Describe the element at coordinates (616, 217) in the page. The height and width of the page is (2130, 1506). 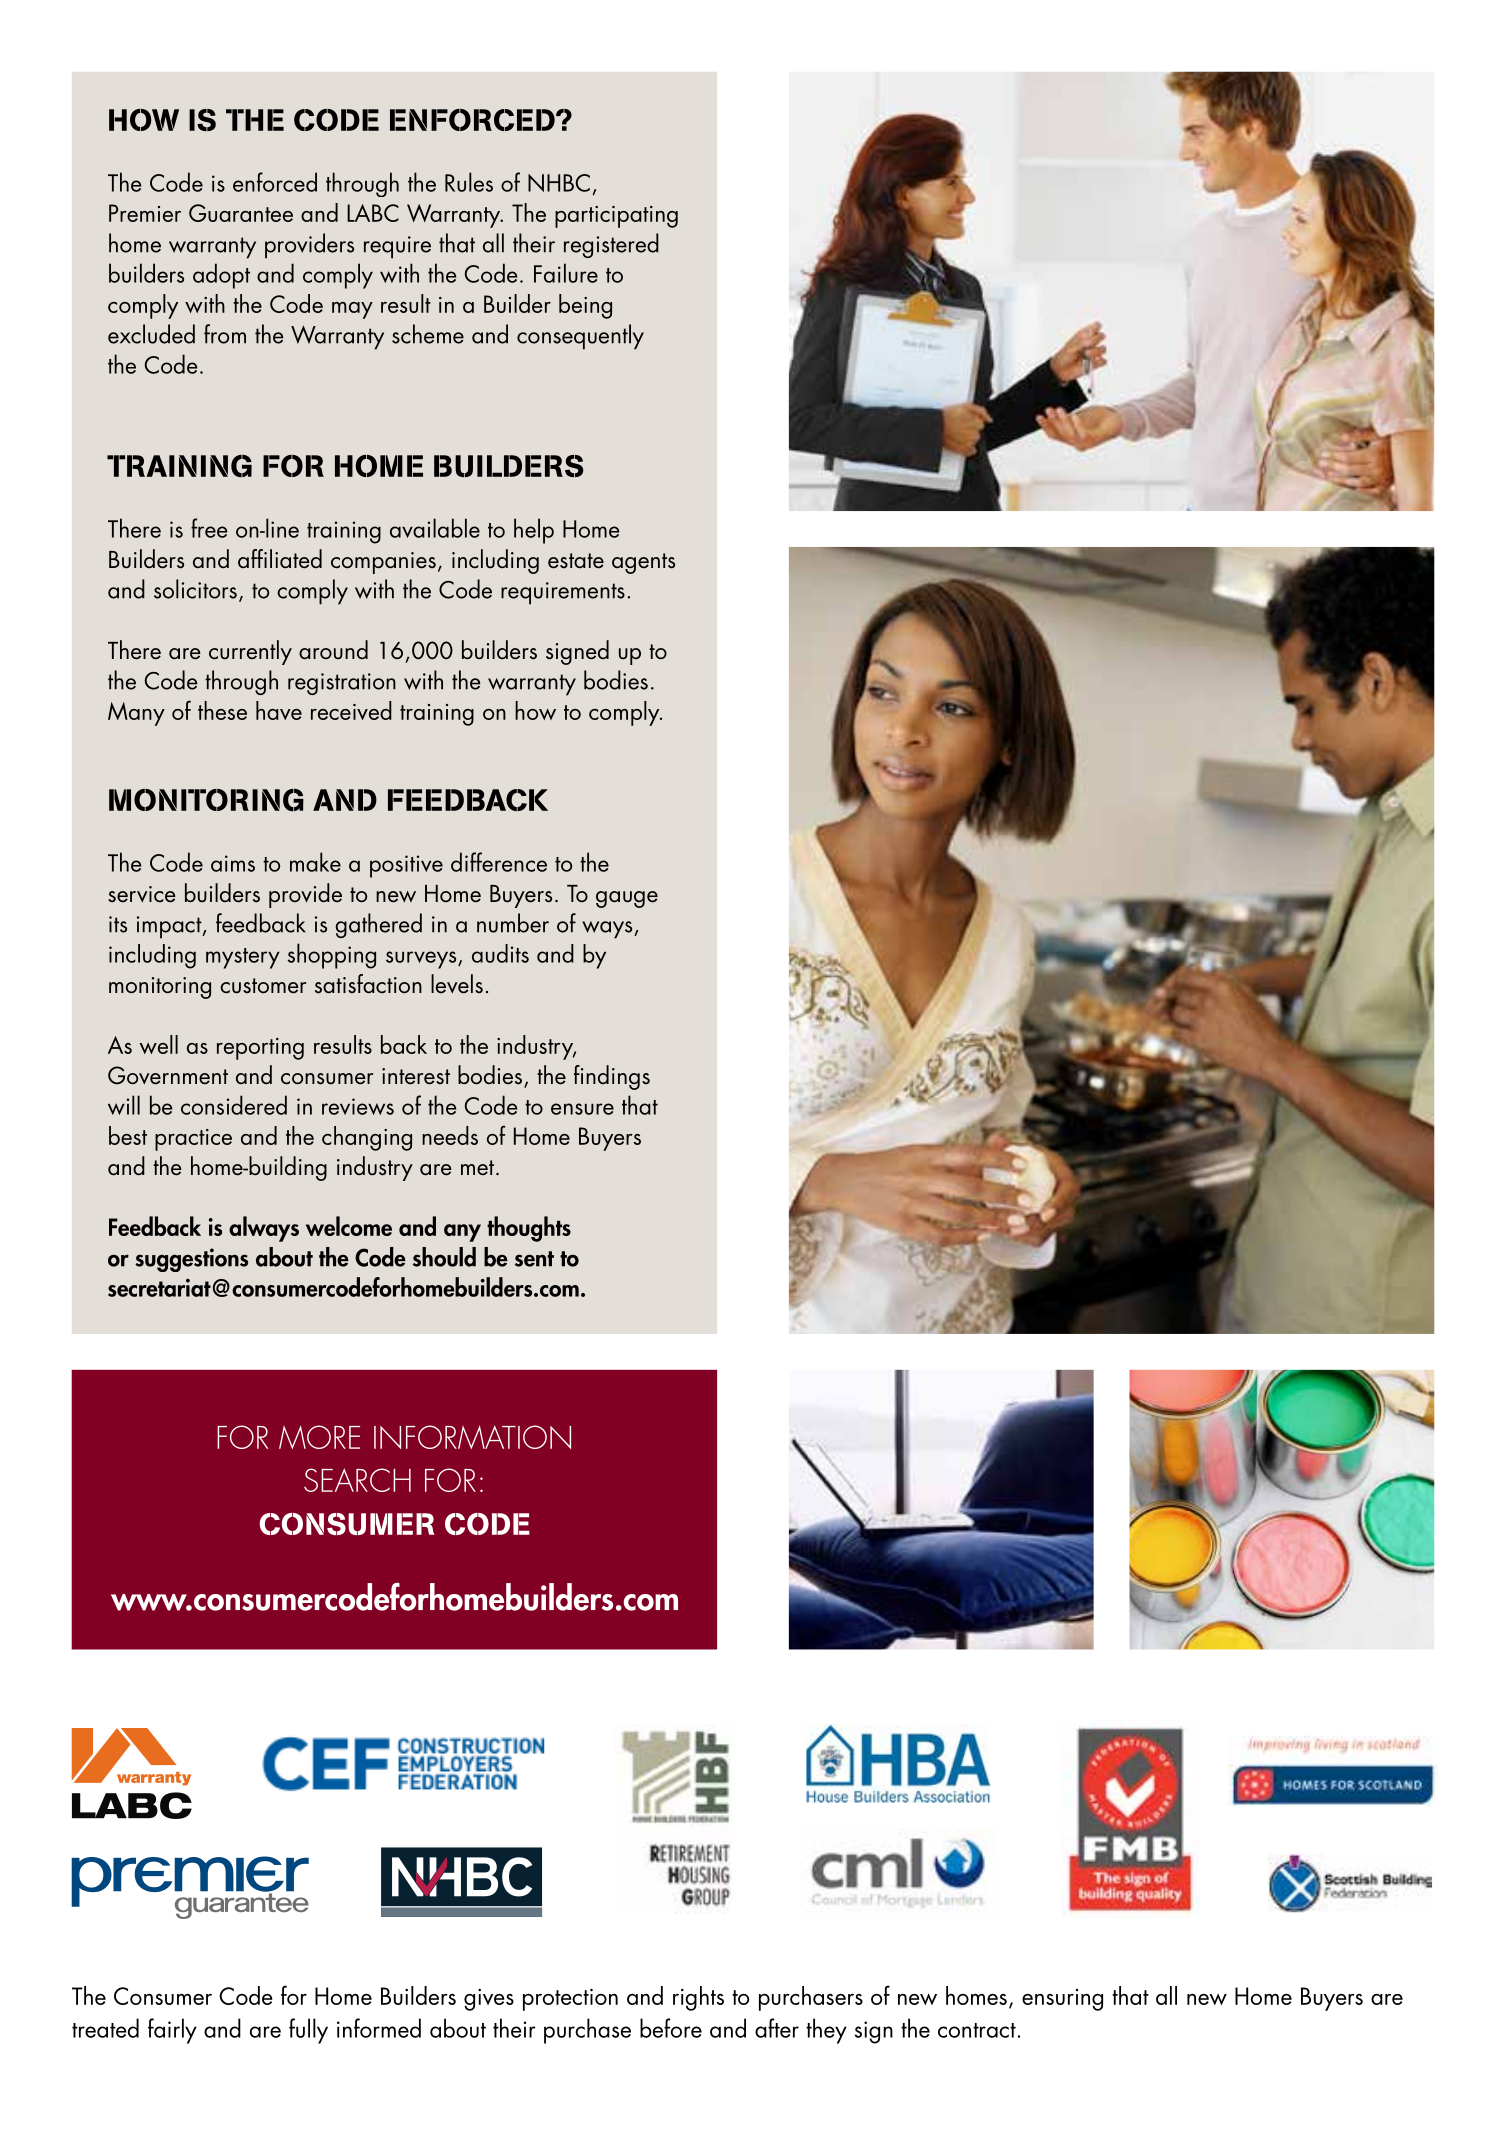
I see `participating` at that location.
